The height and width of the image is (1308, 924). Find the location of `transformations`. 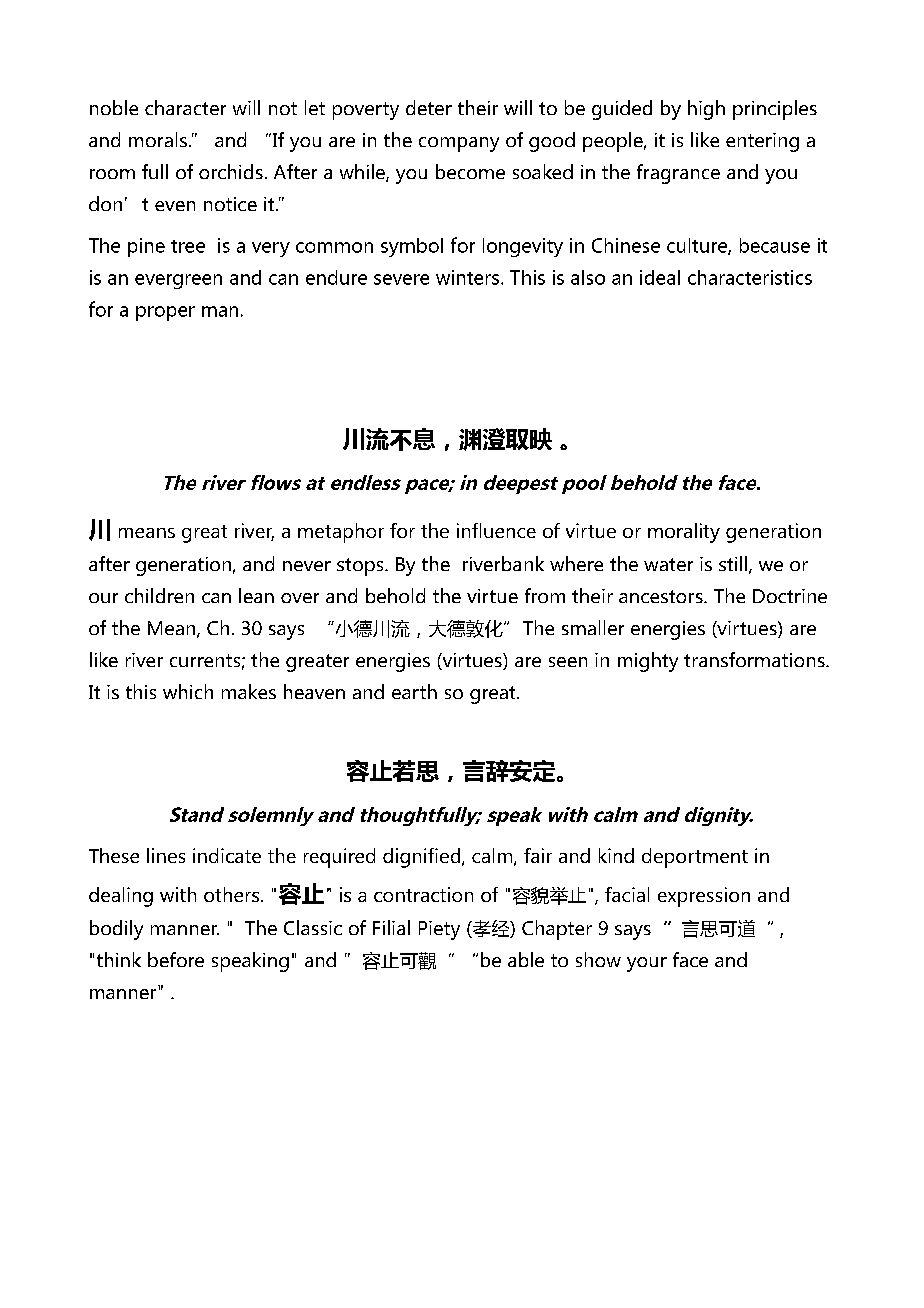

transformations is located at coordinates (755, 659).
